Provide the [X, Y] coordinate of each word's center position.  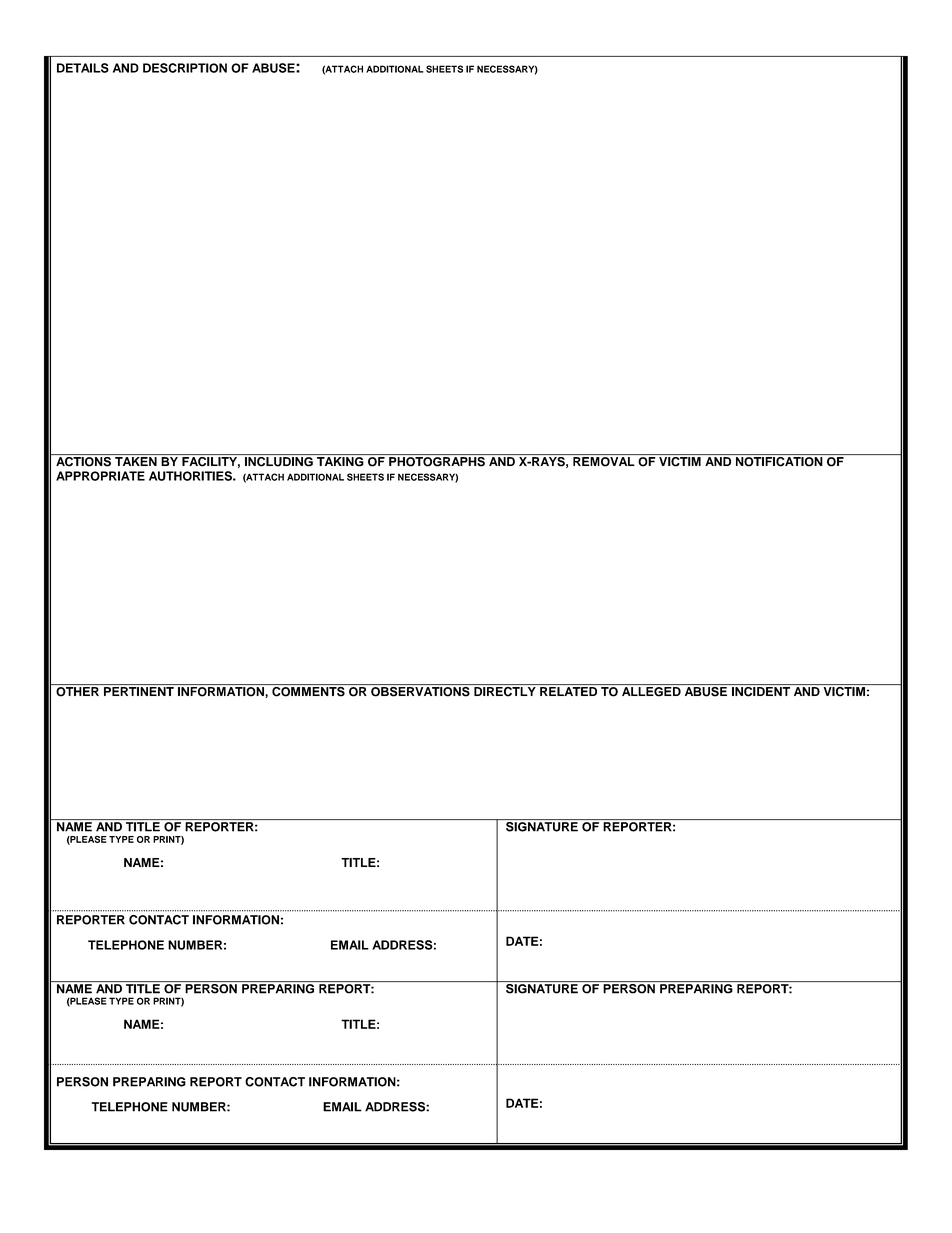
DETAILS [83, 68]
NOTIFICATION [779, 460]
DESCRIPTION [185, 68]
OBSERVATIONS [420, 690]
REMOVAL [604, 462]
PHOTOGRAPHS [437, 460]
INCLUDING [278, 460]
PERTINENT [139, 691]
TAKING [340, 462]
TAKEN [136, 461]
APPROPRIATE [100, 476]
